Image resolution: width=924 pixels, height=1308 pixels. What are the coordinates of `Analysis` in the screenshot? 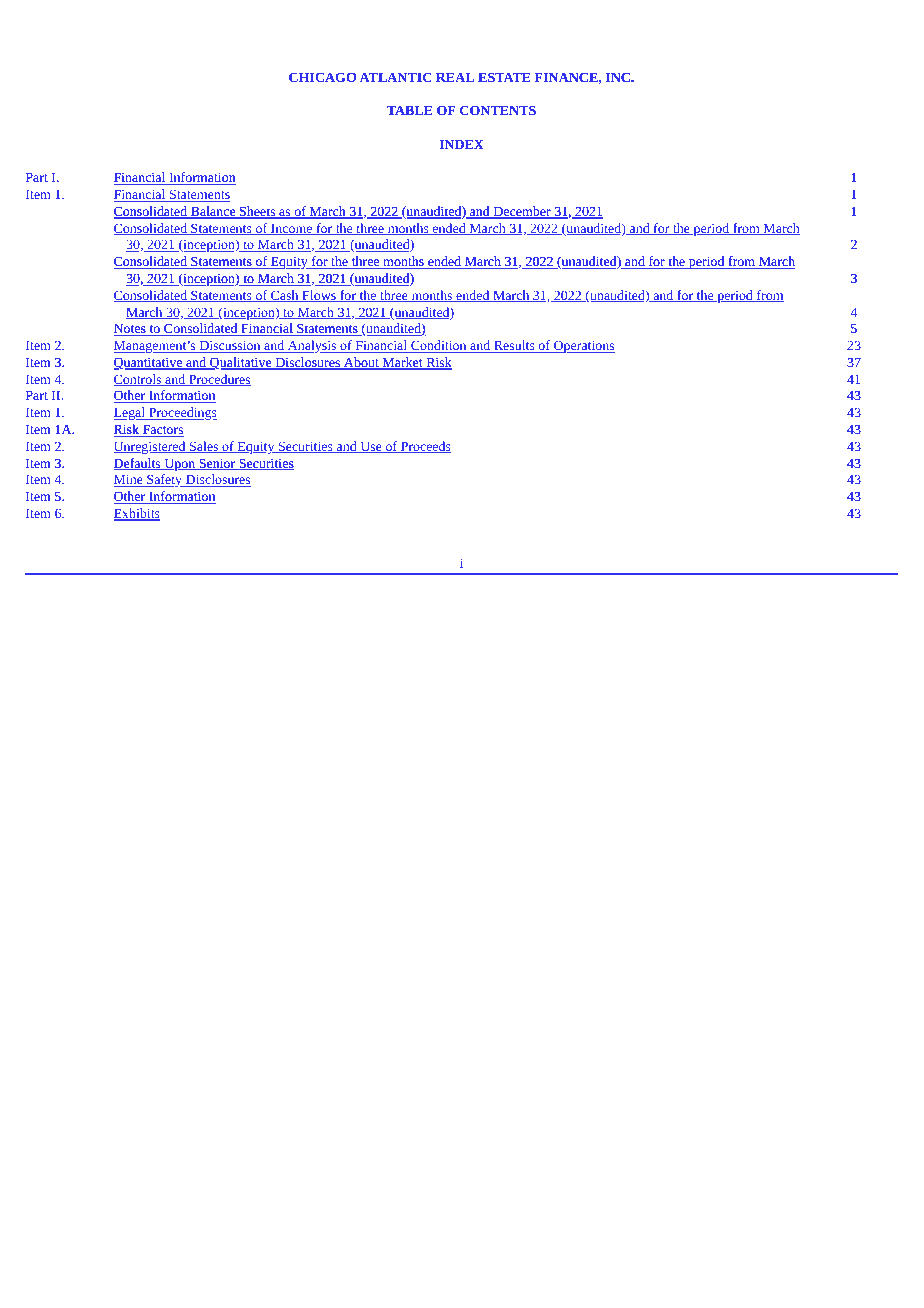 It's located at (312, 346).
